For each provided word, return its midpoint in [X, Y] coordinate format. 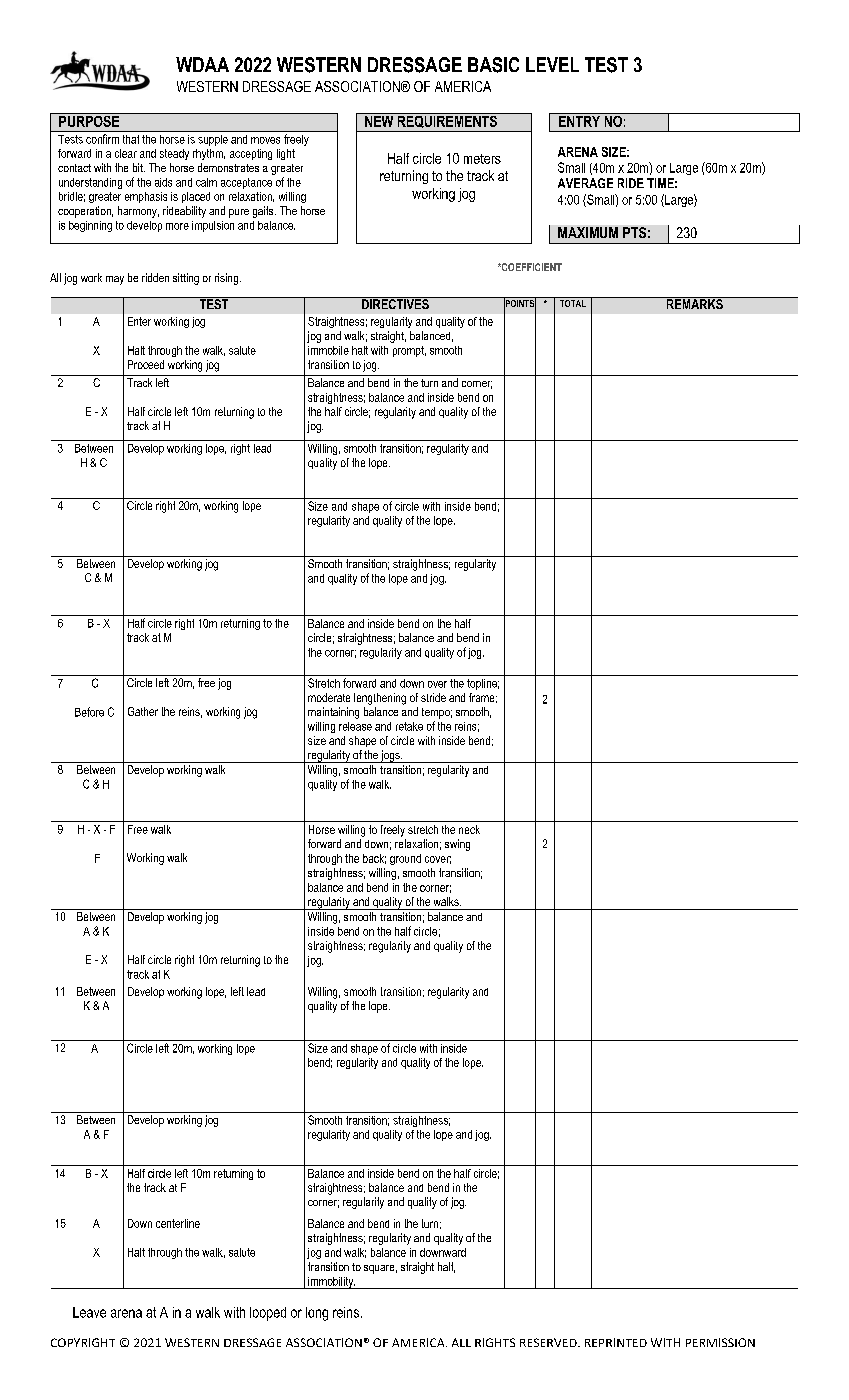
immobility [331, 1283]
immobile [328, 350]
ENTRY [579, 120]
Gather [143, 711]
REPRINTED [616, 1342]
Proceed [146, 364]
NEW [379, 120]
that [131, 139]
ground [405, 859]
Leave [89, 1312]
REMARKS [694, 303]
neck [469, 829]
